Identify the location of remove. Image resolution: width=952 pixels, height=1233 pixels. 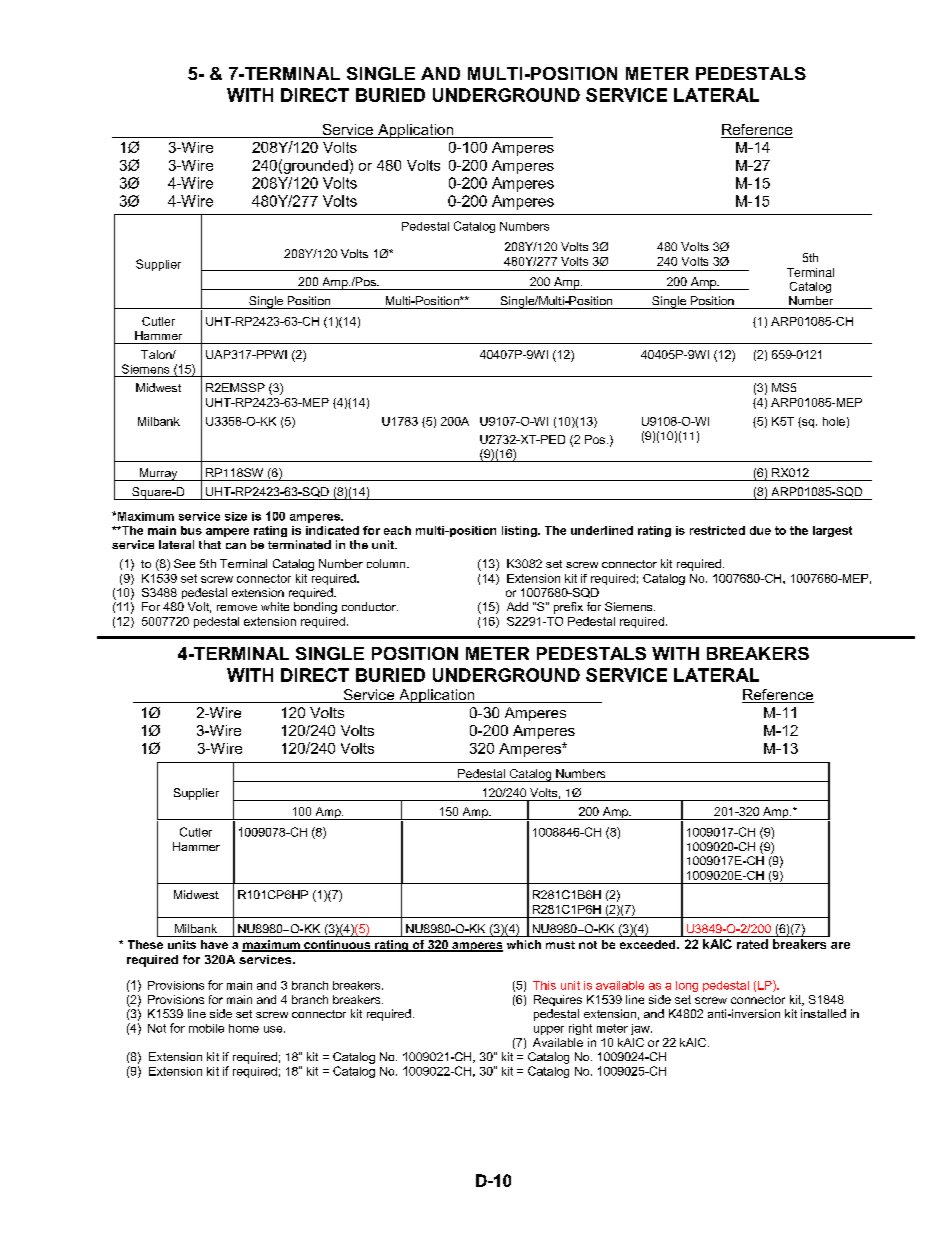
(237, 608).
